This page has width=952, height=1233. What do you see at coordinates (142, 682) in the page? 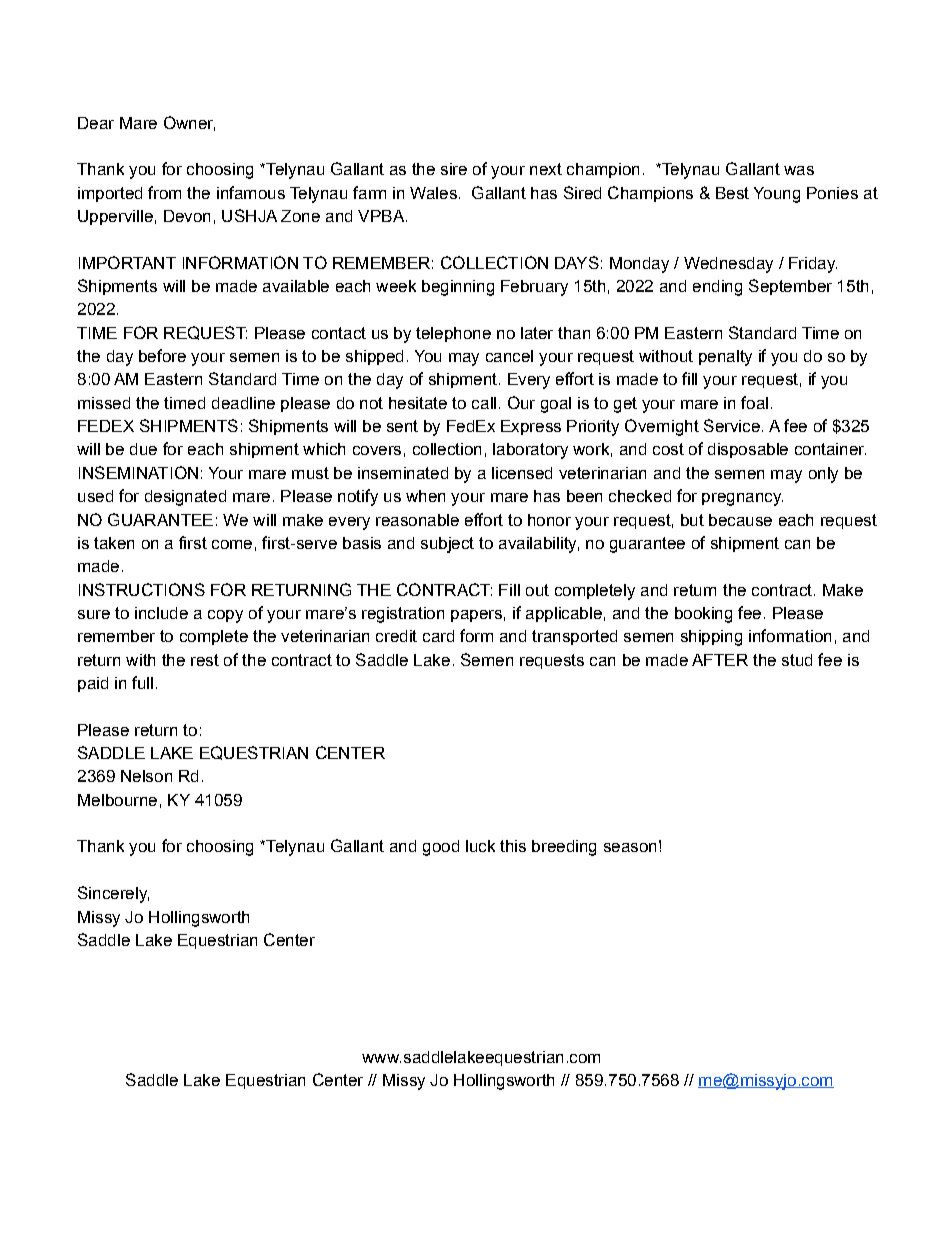
I see `full` at bounding box center [142, 682].
